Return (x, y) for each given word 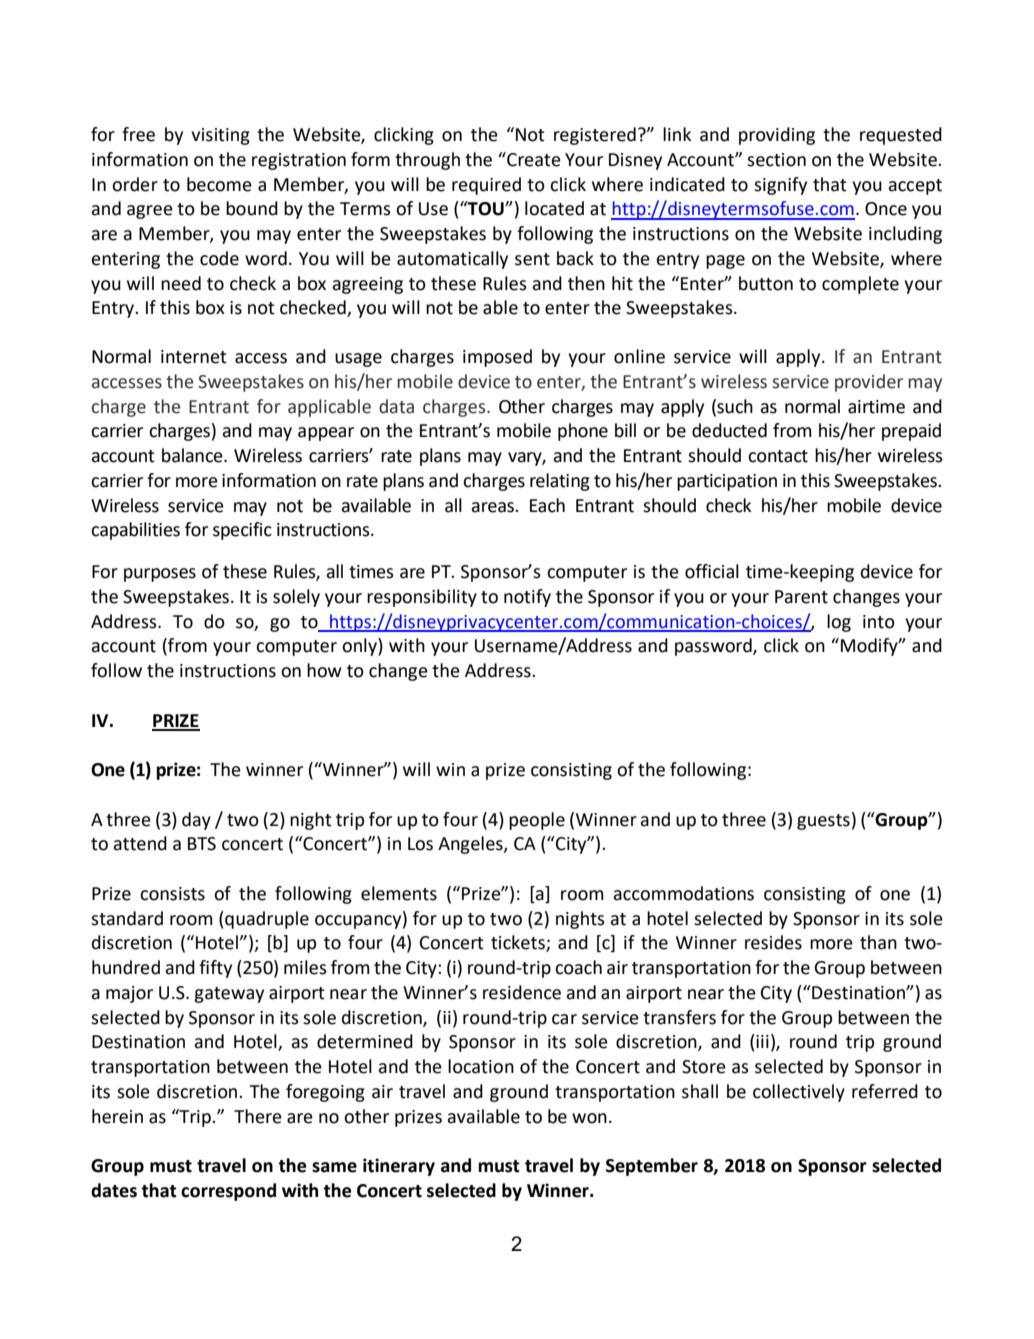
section (776, 160)
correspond (228, 1192)
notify (527, 598)
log (839, 623)
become (219, 184)
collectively (799, 1093)
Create (533, 159)
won (589, 1118)
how (324, 670)
